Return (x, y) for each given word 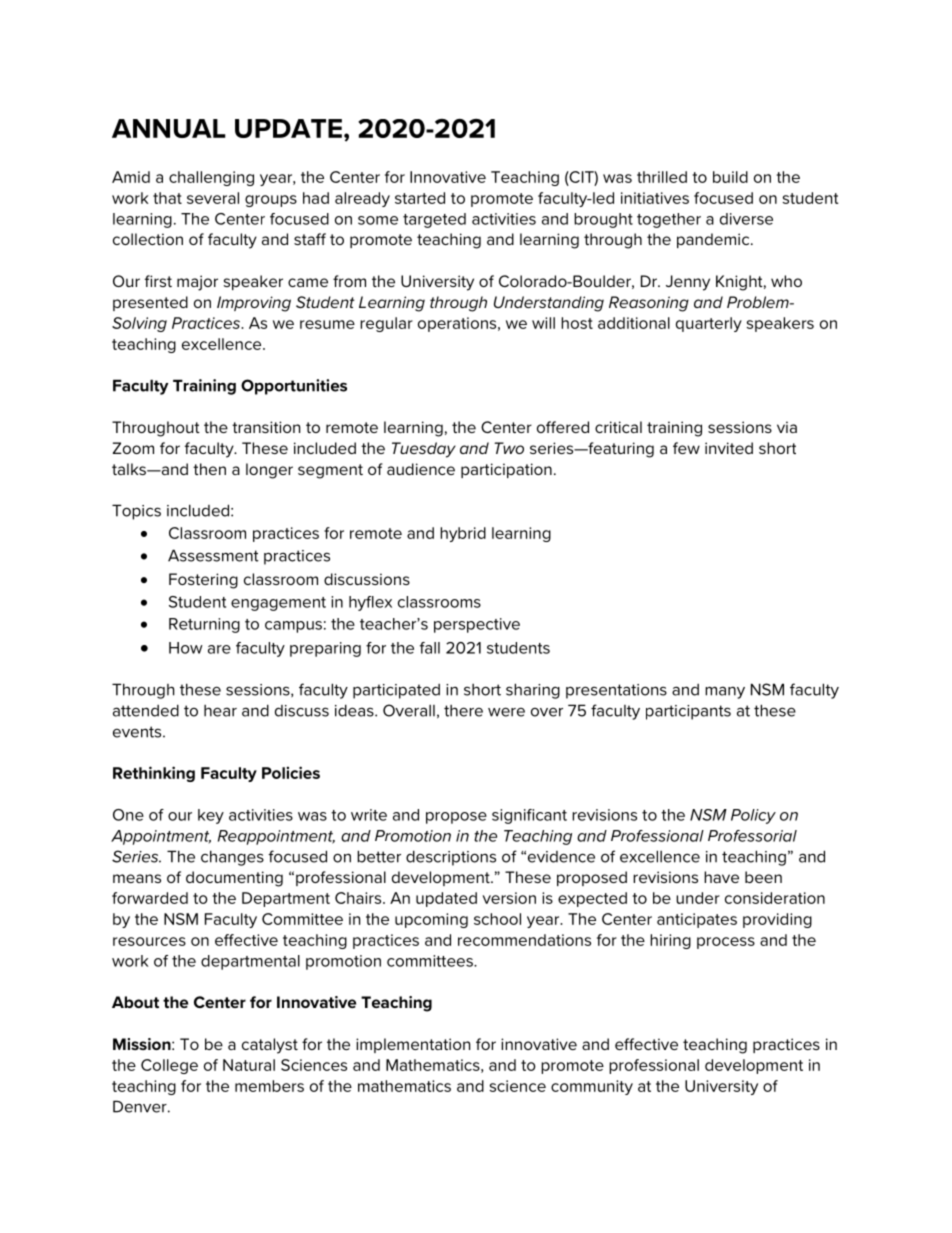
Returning (204, 625)
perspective (477, 625)
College (169, 1066)
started (420, 198)
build (730, 177)
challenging (211, 178)
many (725, 692)
